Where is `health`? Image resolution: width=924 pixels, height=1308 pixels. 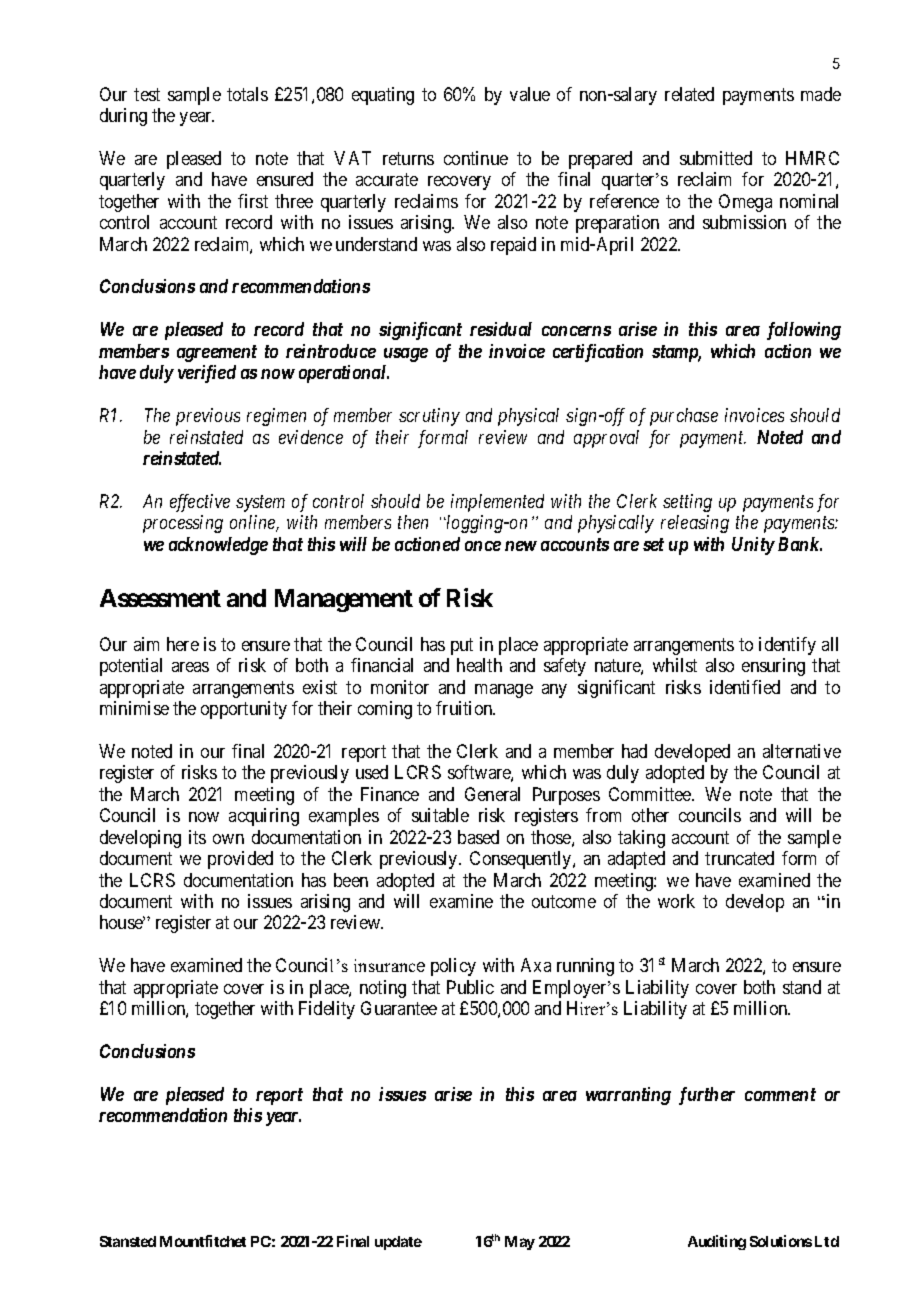 health is located at coordinates (479, 665).
